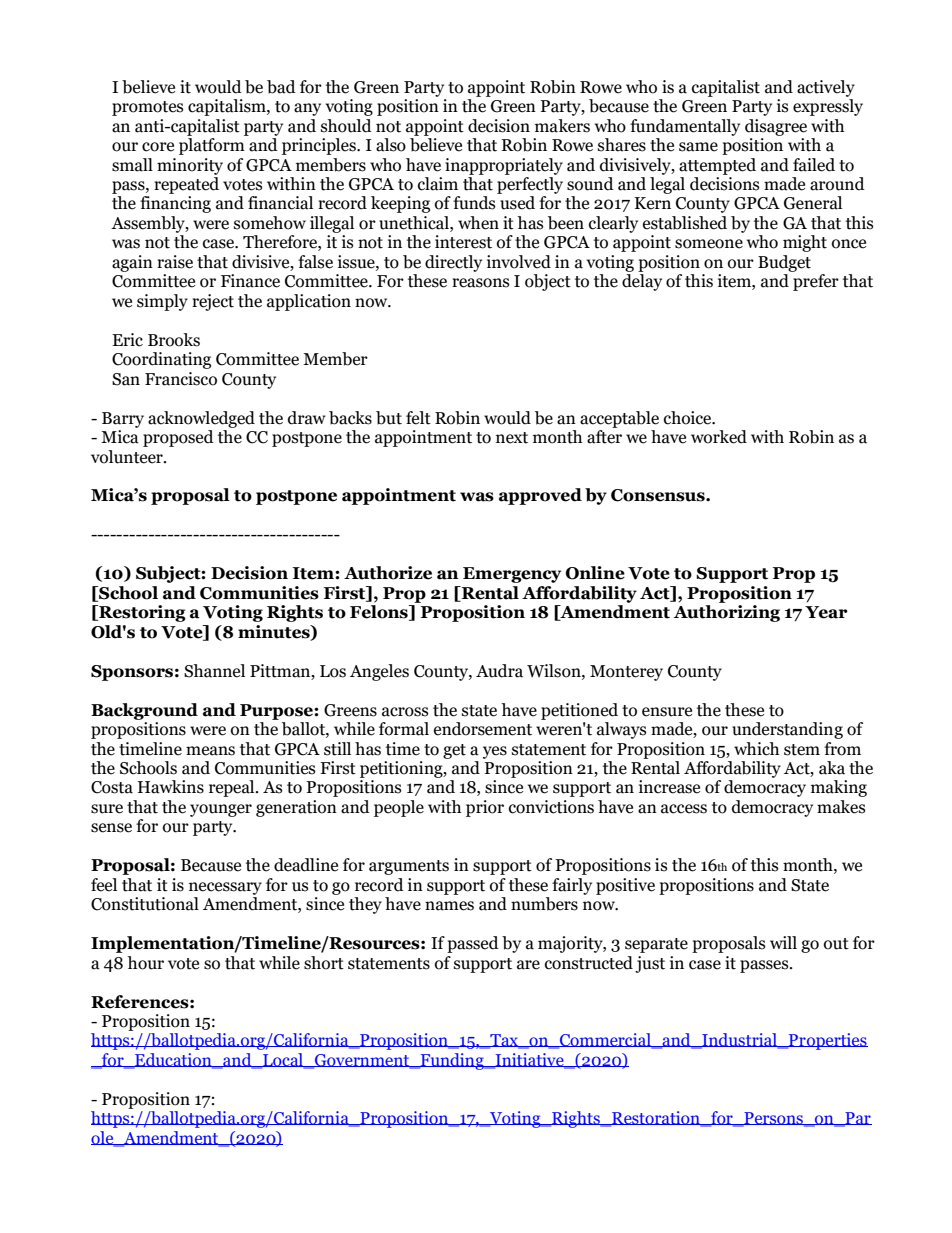 This document has height=1233, width=952. I want to click on approved, so click(540, 496).
